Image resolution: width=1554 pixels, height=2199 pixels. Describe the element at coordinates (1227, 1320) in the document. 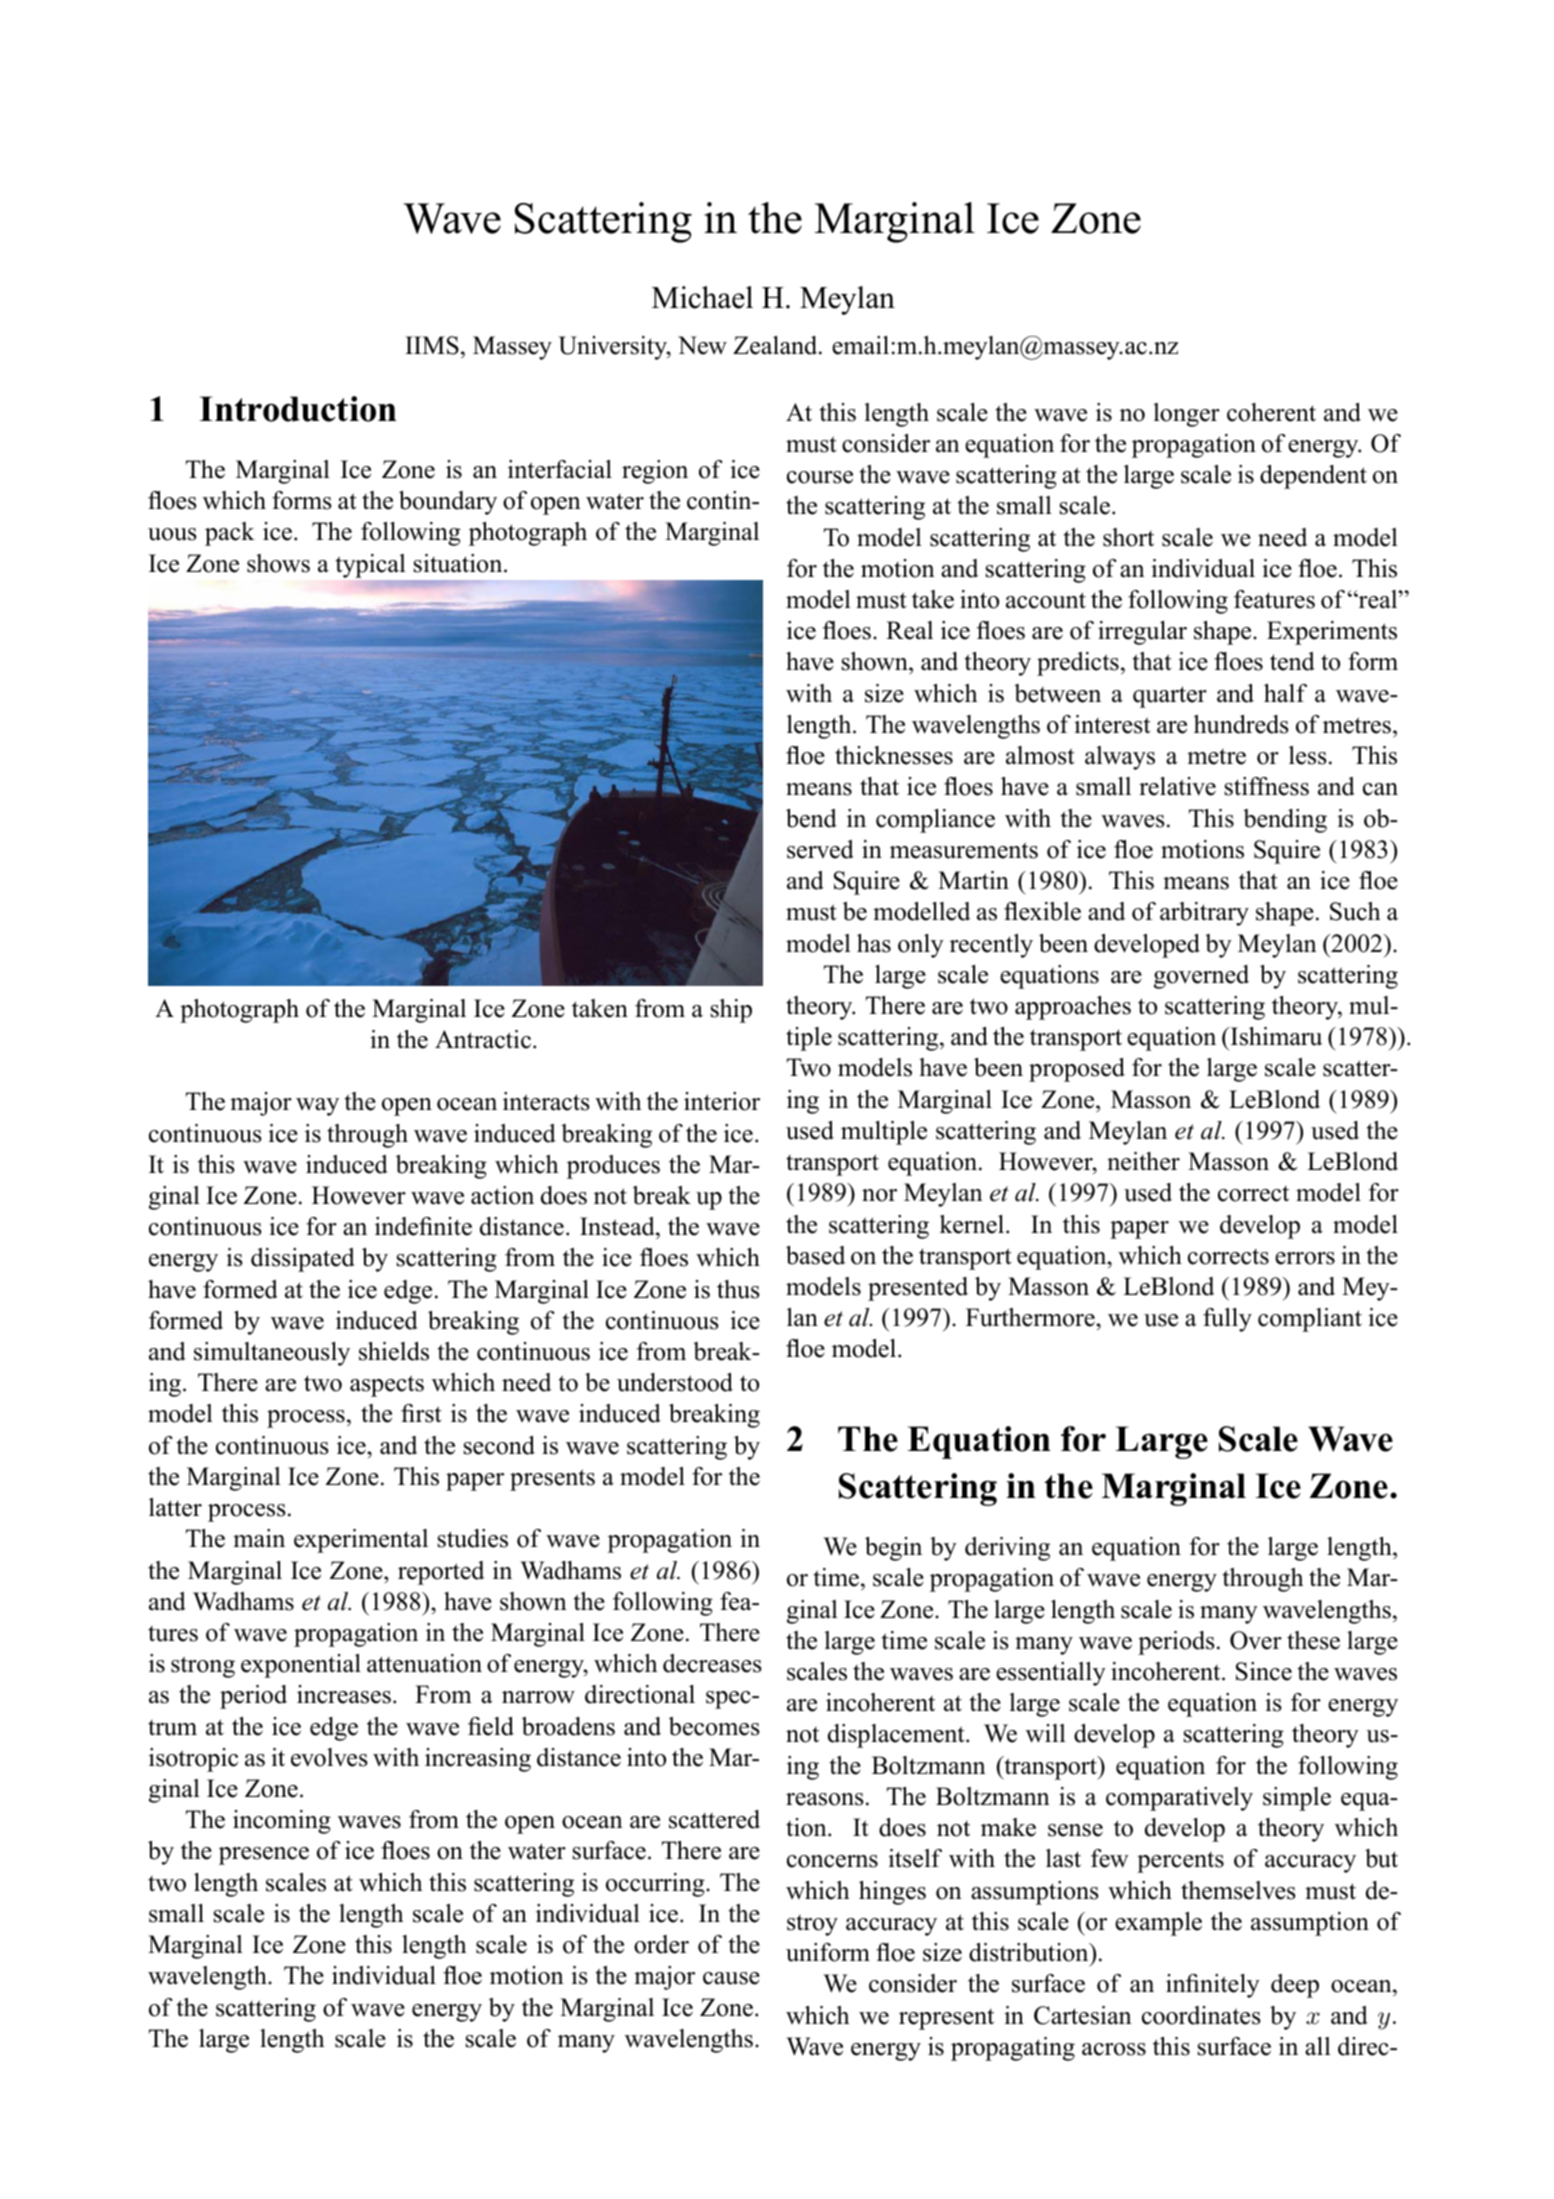

I see `fully` at that location.
